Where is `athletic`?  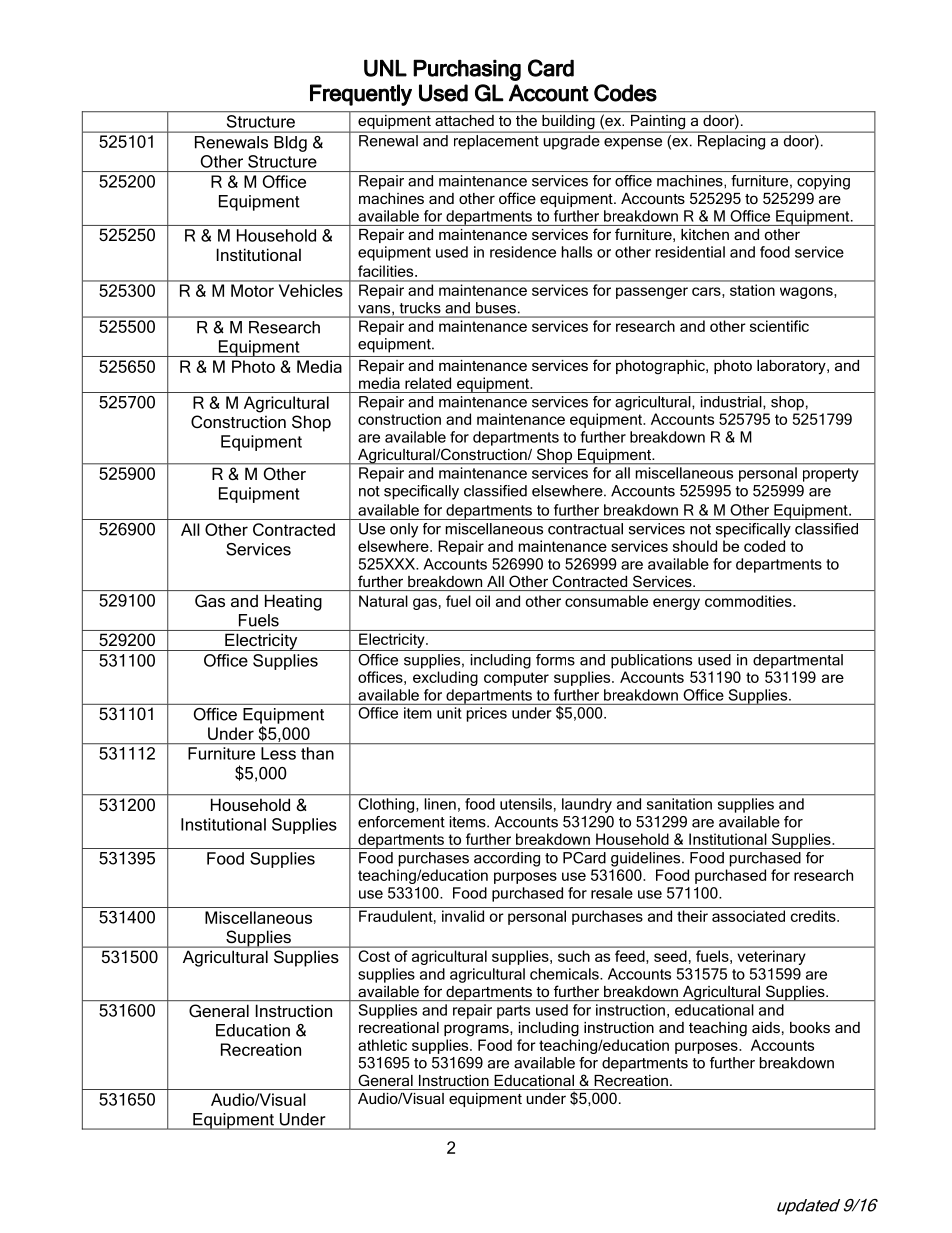 athletic is located at coordinates (382, 1045).
